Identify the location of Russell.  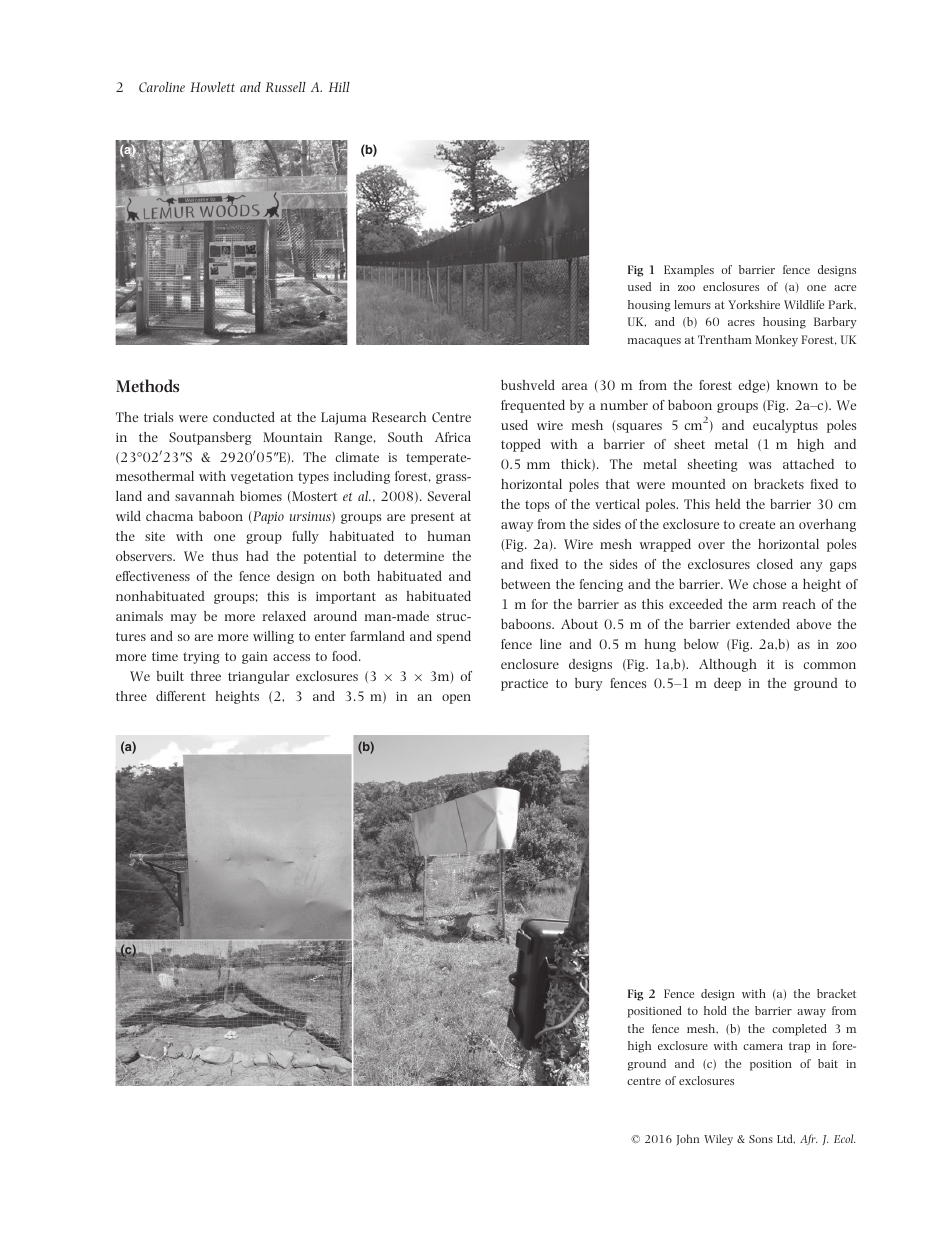
(286, 87).
